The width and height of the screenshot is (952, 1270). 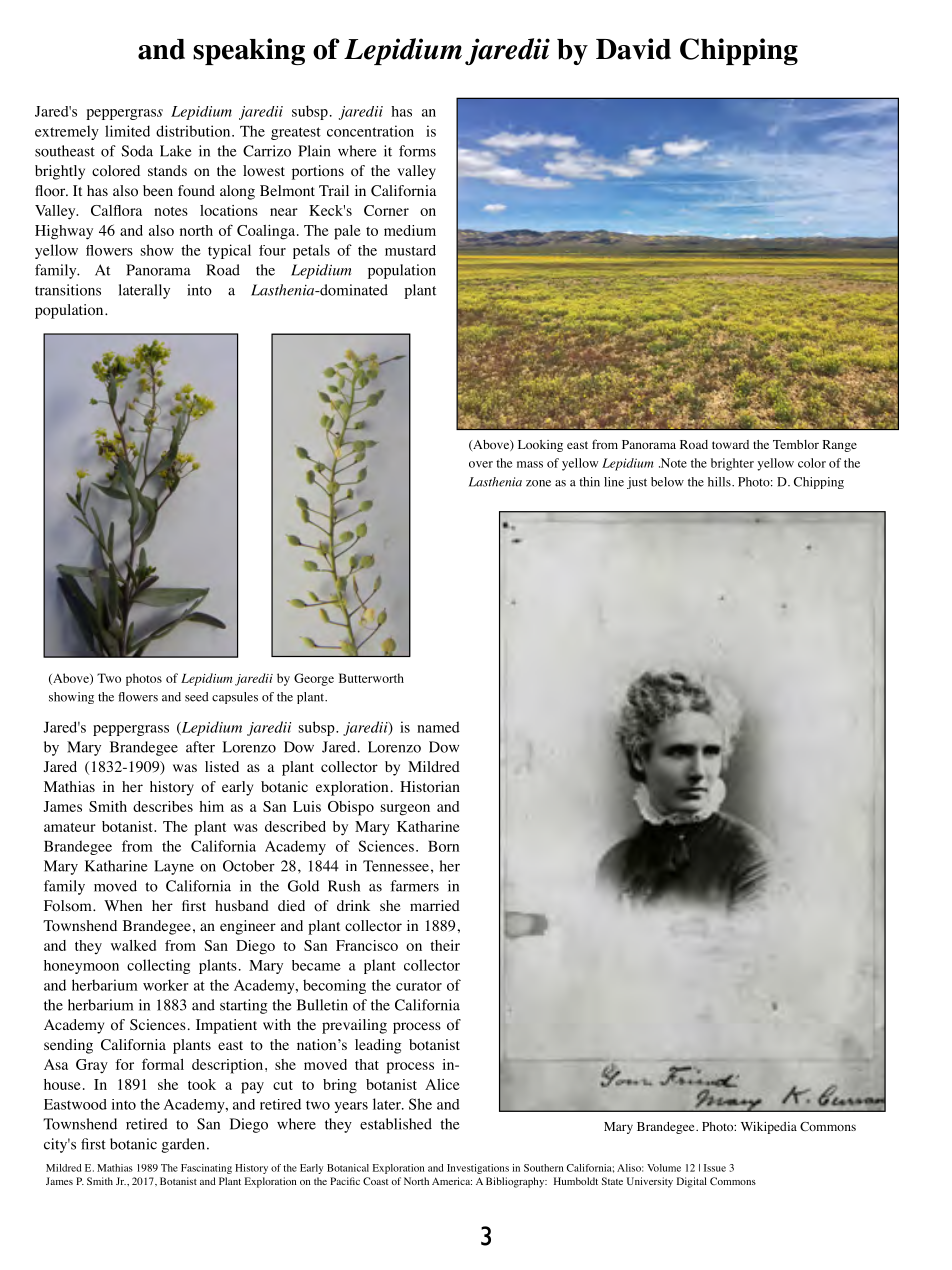 I want to click on Investigations, so click(x=478, y=1169).
